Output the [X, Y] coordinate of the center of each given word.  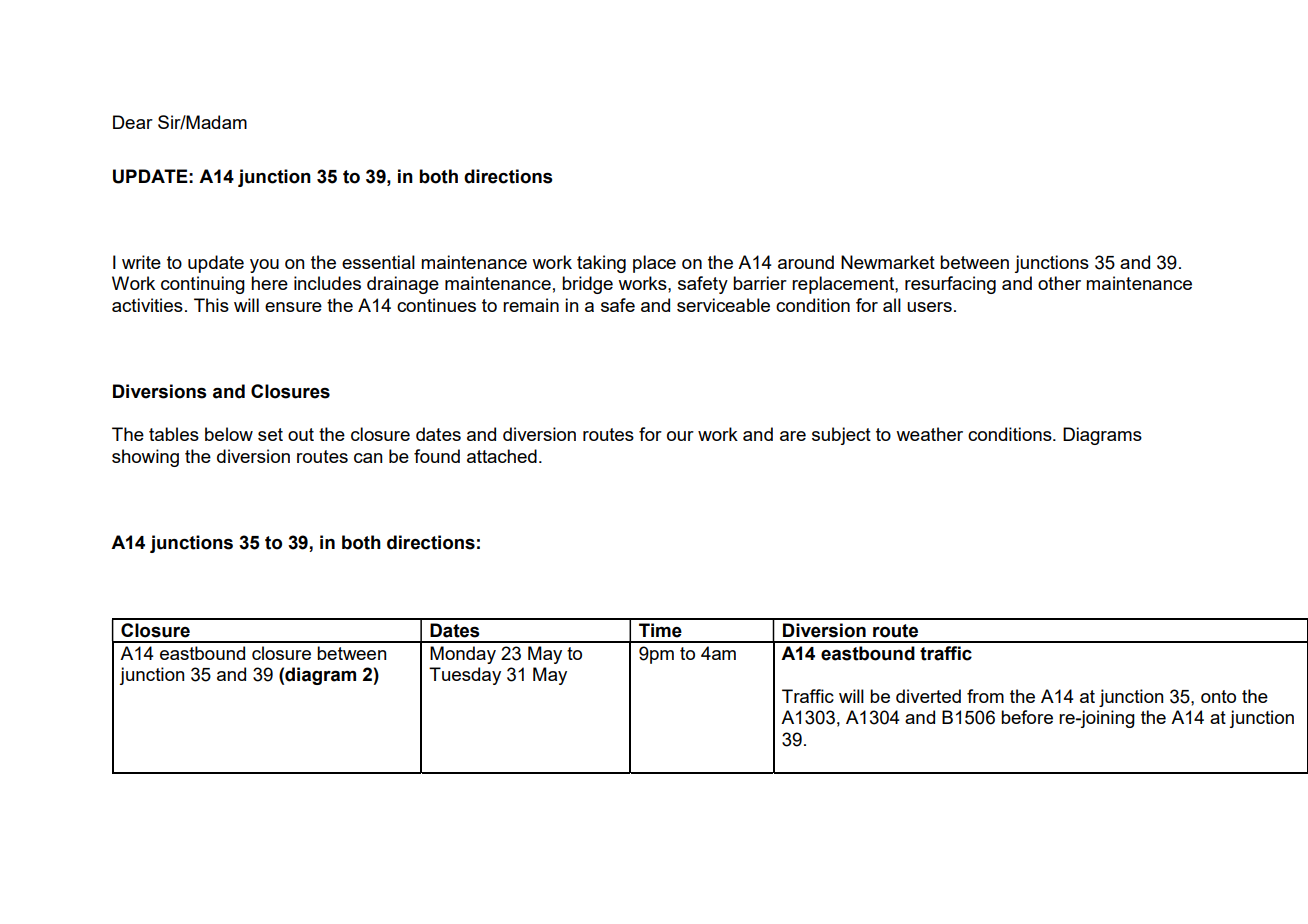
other [1059, 283]
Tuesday [465, 676]
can [368, 458]
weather [929, 434]
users [929, 307]
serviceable [723, 305]
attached [502, 456]
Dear [133, 122]
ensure [293, 307]
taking [601, 264]
